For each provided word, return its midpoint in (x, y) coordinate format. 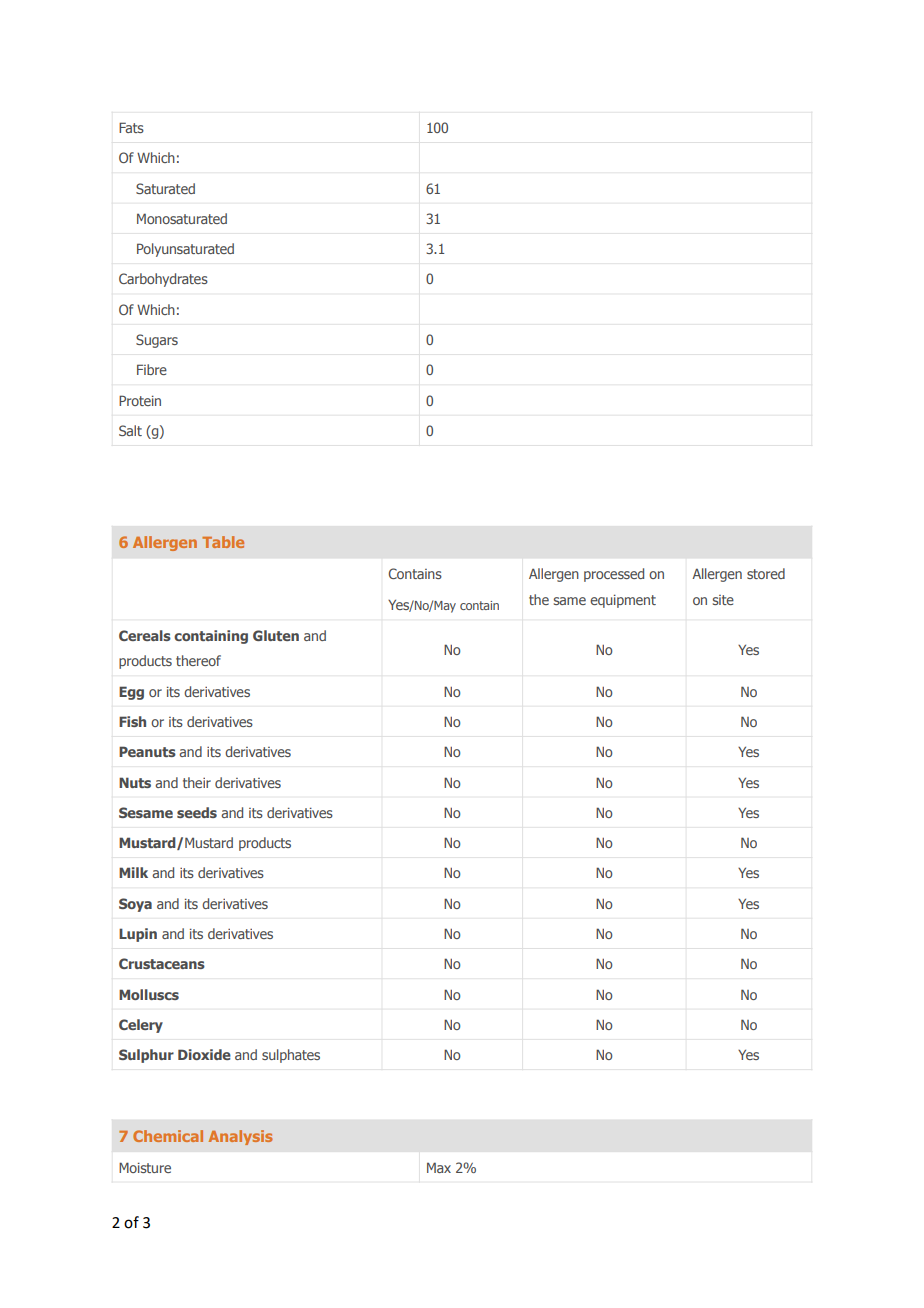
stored (766, 573)
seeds (197, 812)
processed (614, 575)
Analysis (241, 1137)
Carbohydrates (163, 280)
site (723, 600)
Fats (131, 127)
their (197, 782)
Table (223, 542)
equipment (623, 601)
